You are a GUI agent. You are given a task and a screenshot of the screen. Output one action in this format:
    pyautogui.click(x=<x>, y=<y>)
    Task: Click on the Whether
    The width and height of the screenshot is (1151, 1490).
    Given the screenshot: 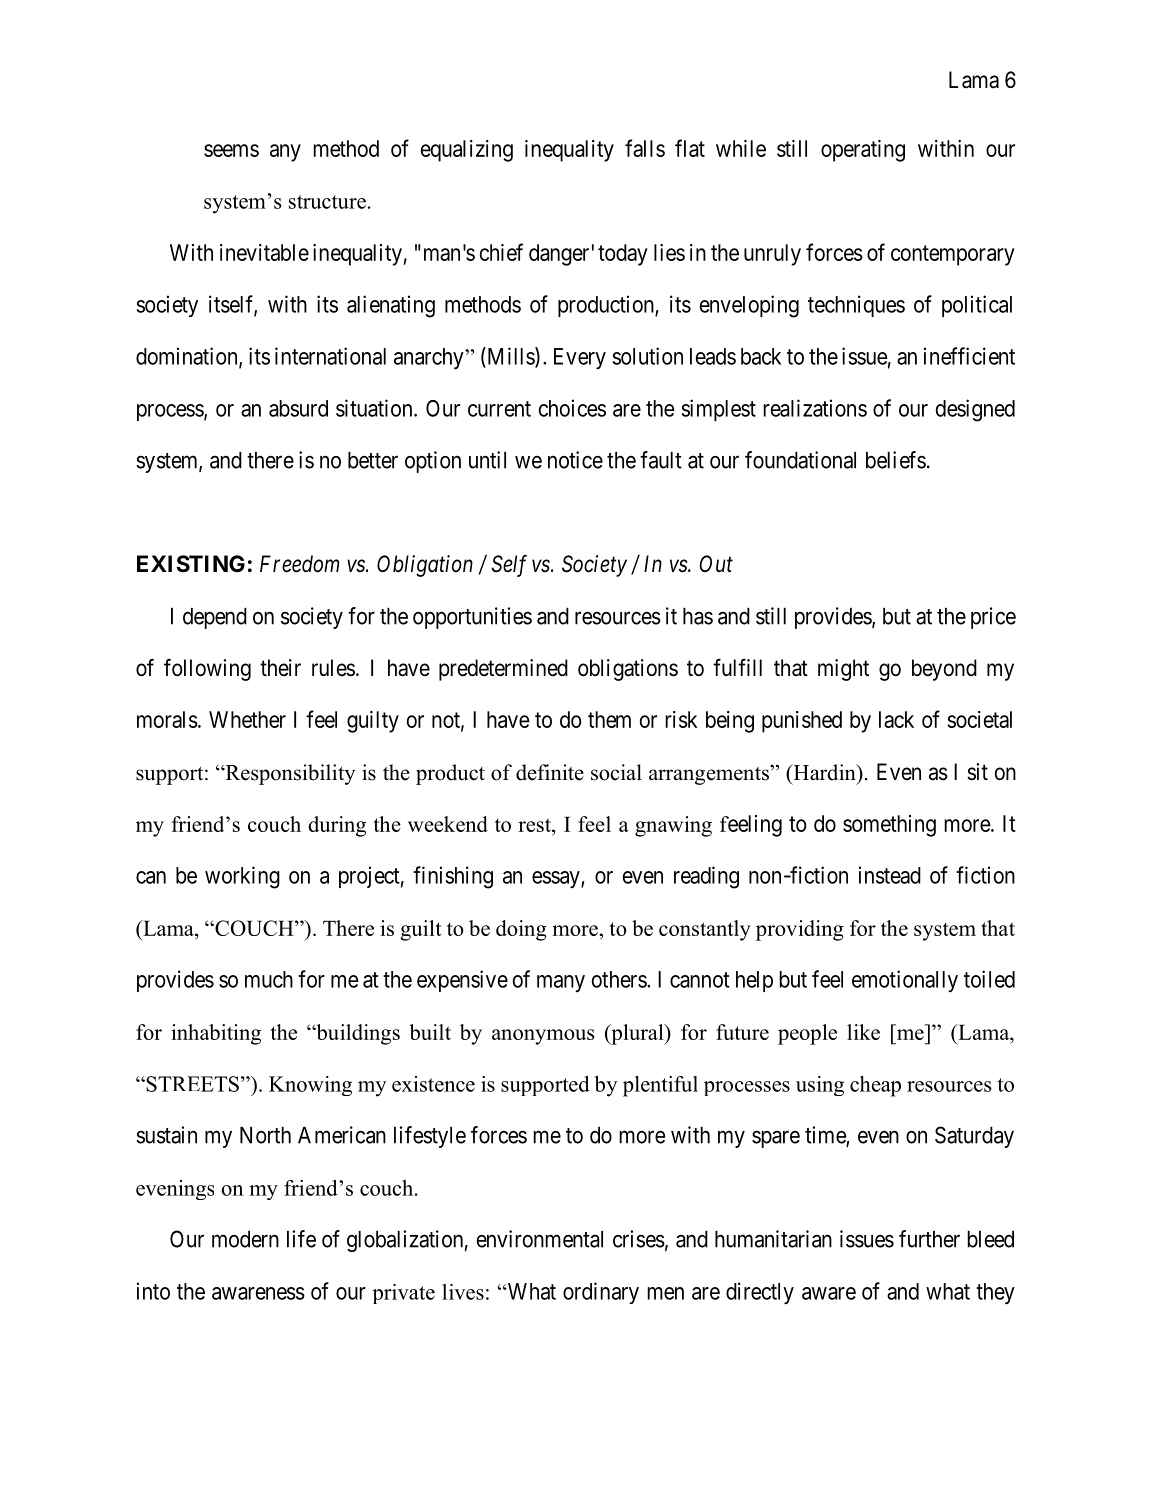 What is the action you would take?
    pyautogui.click(x=247, y=719)
